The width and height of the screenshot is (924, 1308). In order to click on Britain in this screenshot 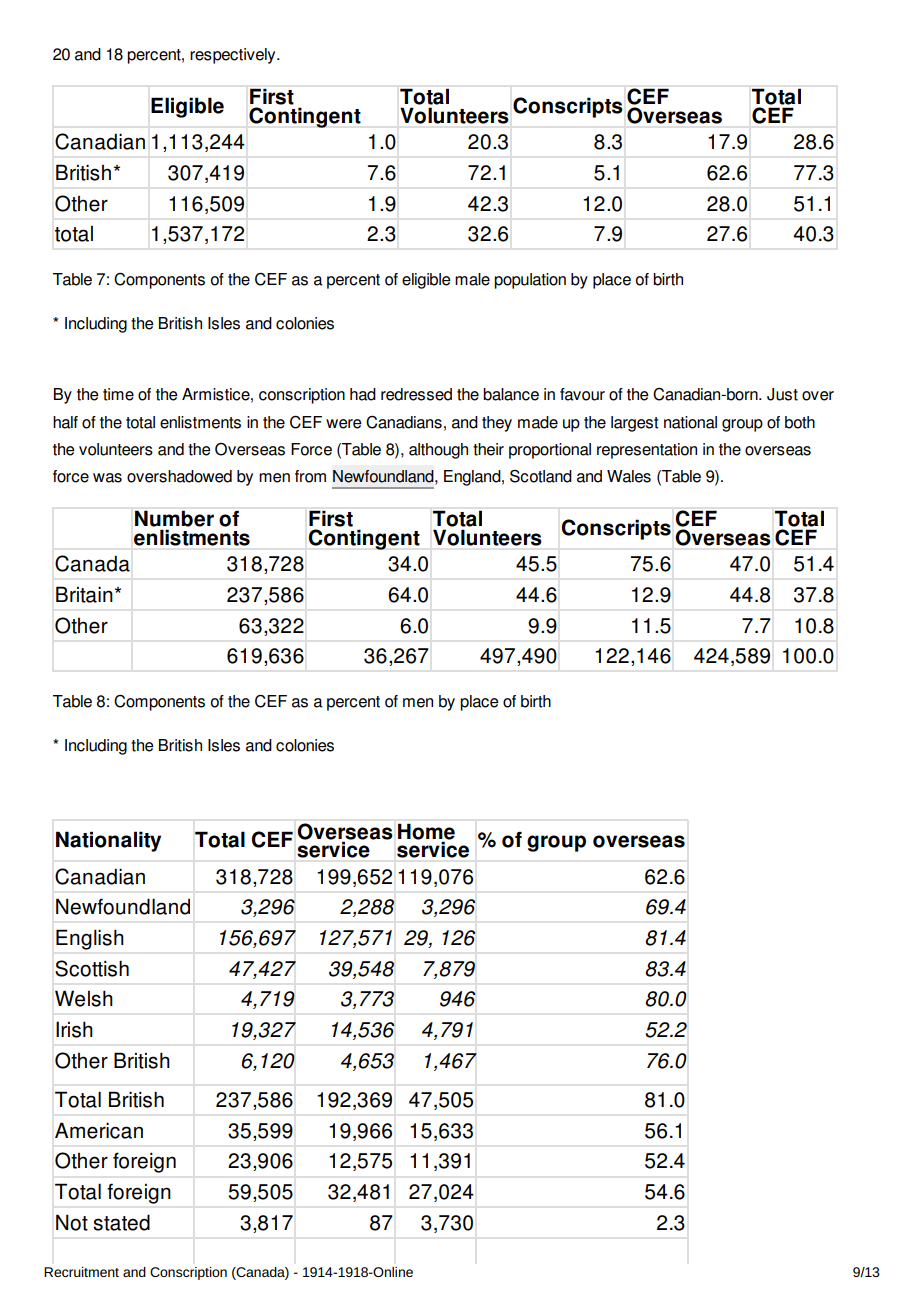, I will do `click(84, 594)`.
